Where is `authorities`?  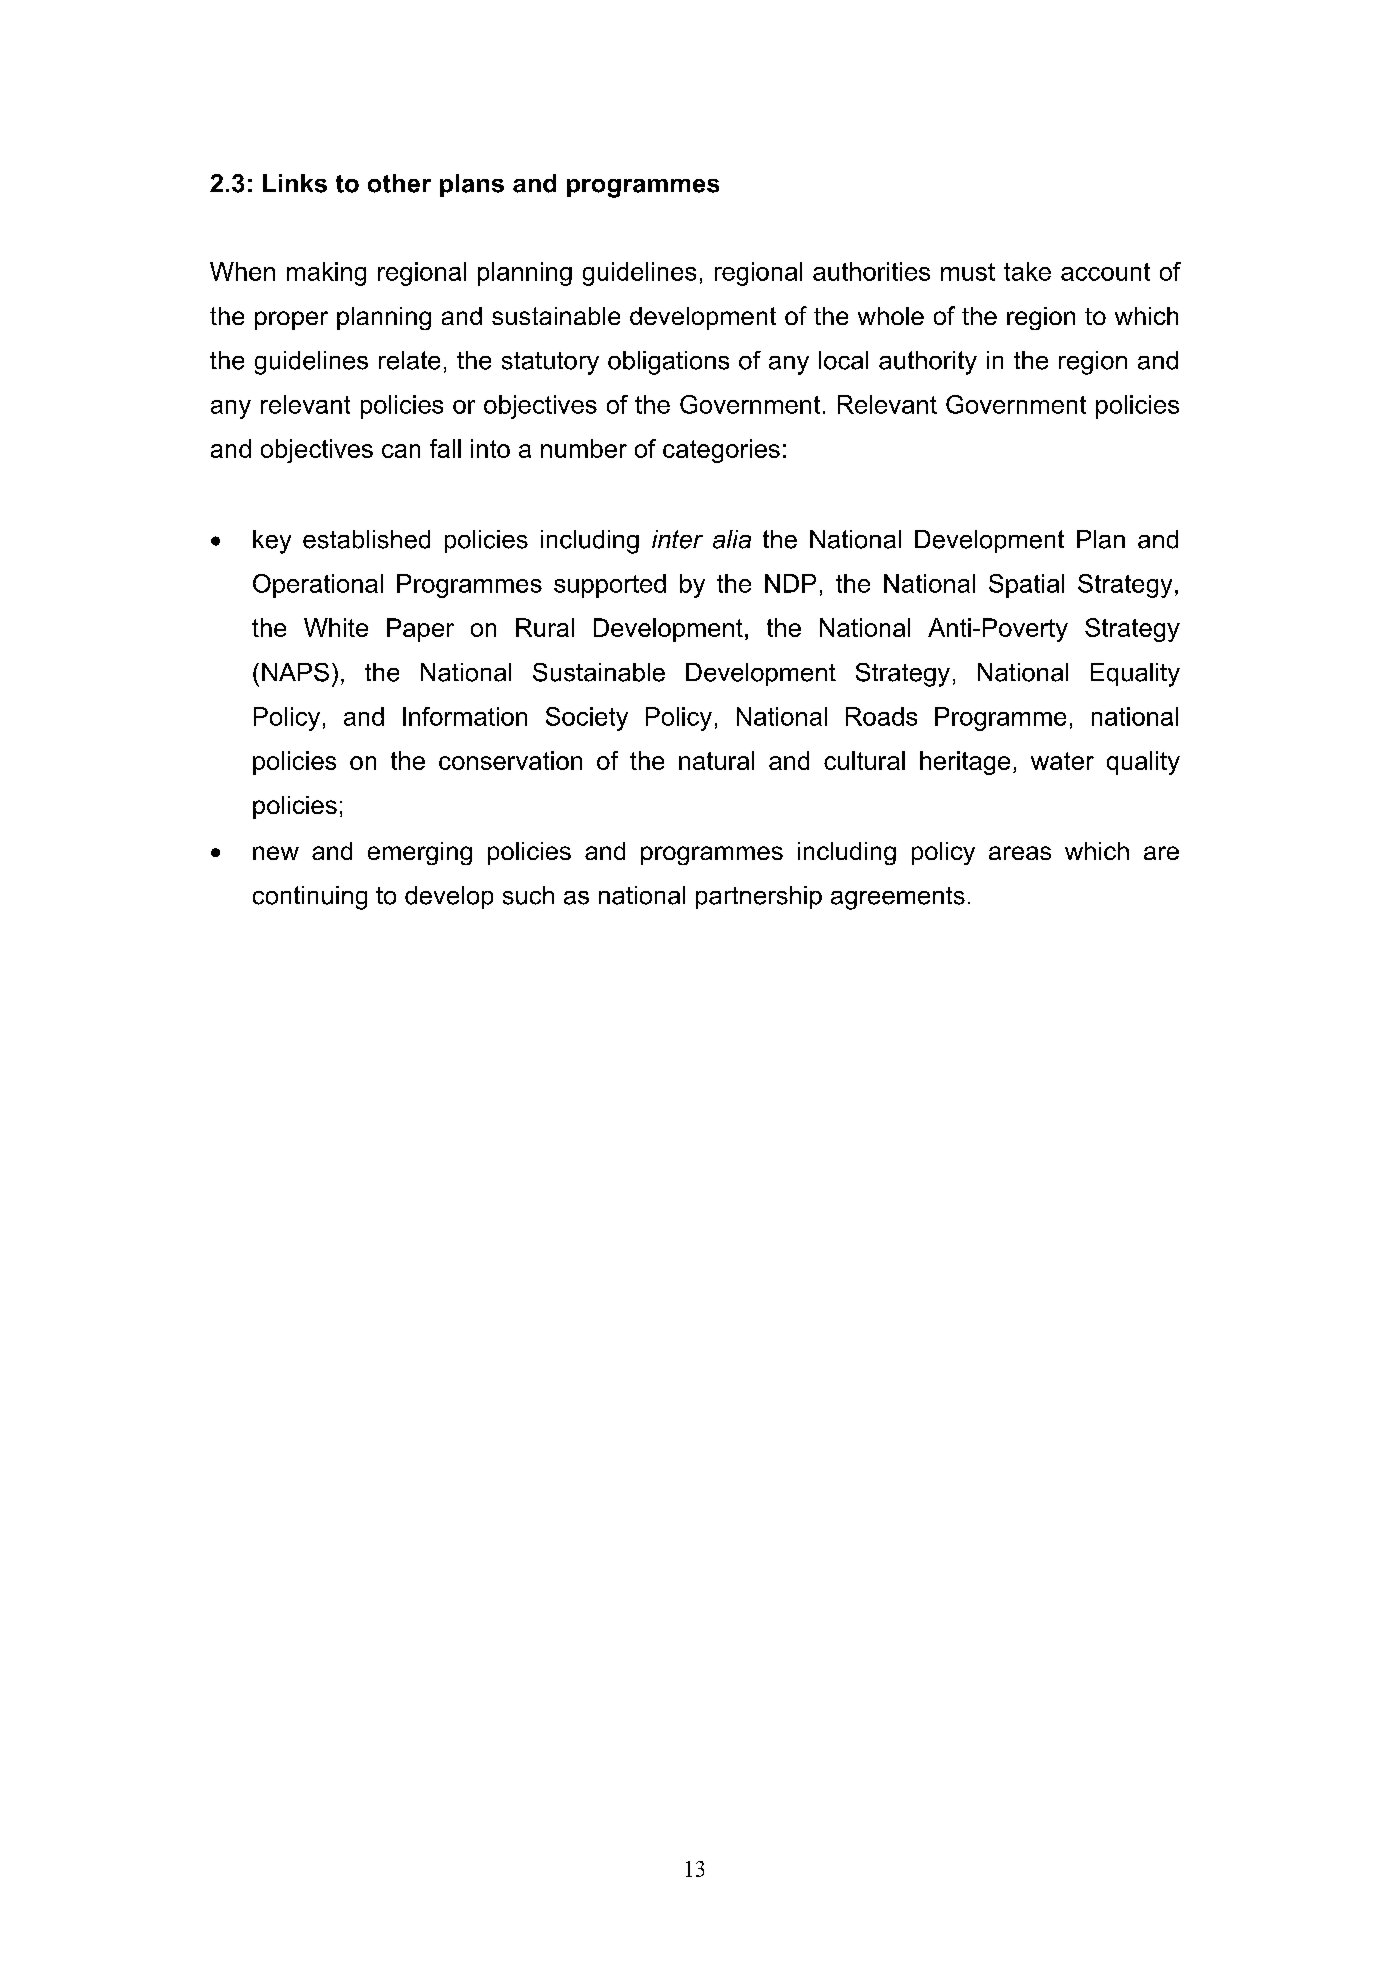 authorities is located at coordinates (871, 271).
